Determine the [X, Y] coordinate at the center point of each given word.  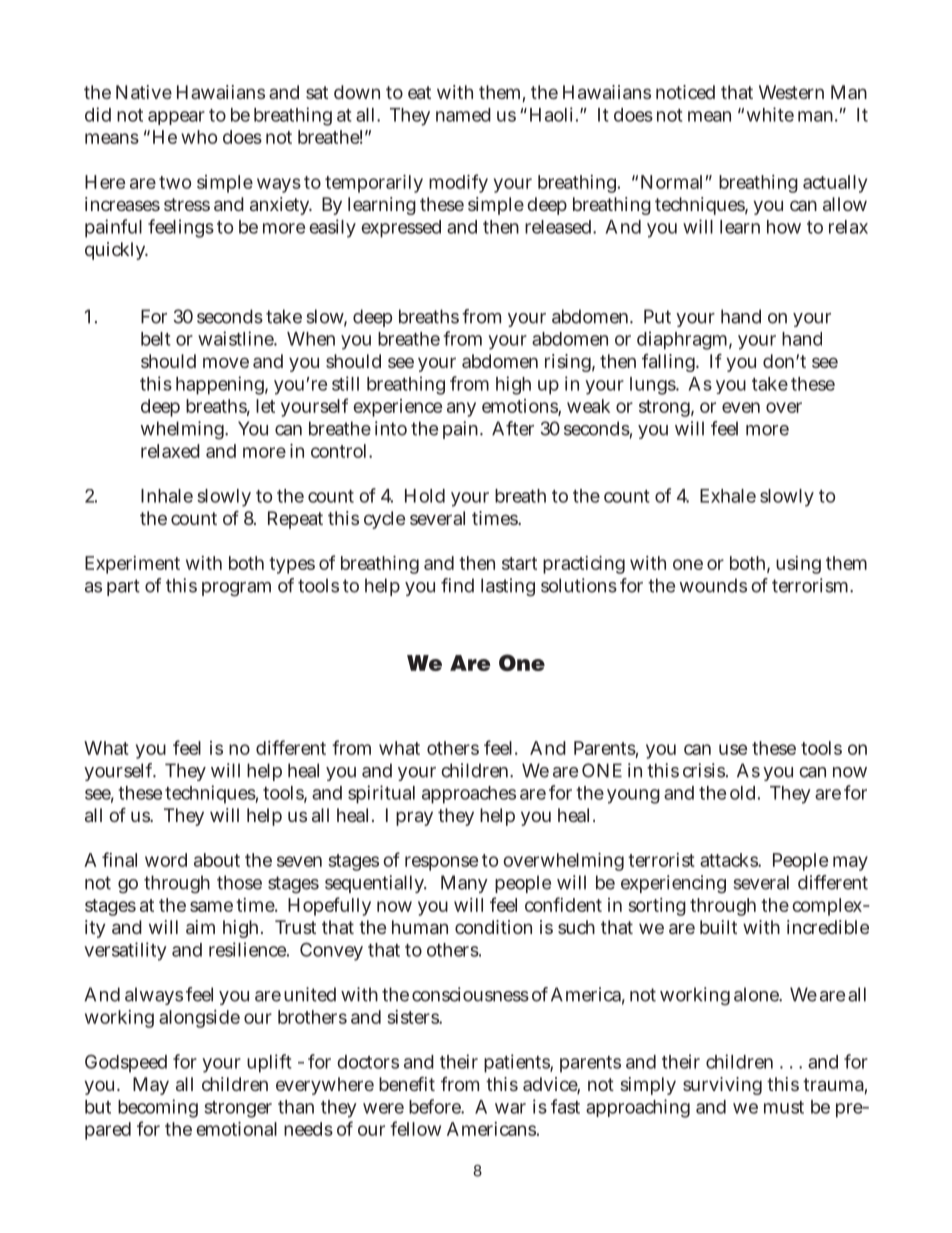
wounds [713, 585]
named [463, 115]
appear [176, 118]
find [457, 585]
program [236, 589]
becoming [158, 1108]
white [770, 114]
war [510, 1108]
